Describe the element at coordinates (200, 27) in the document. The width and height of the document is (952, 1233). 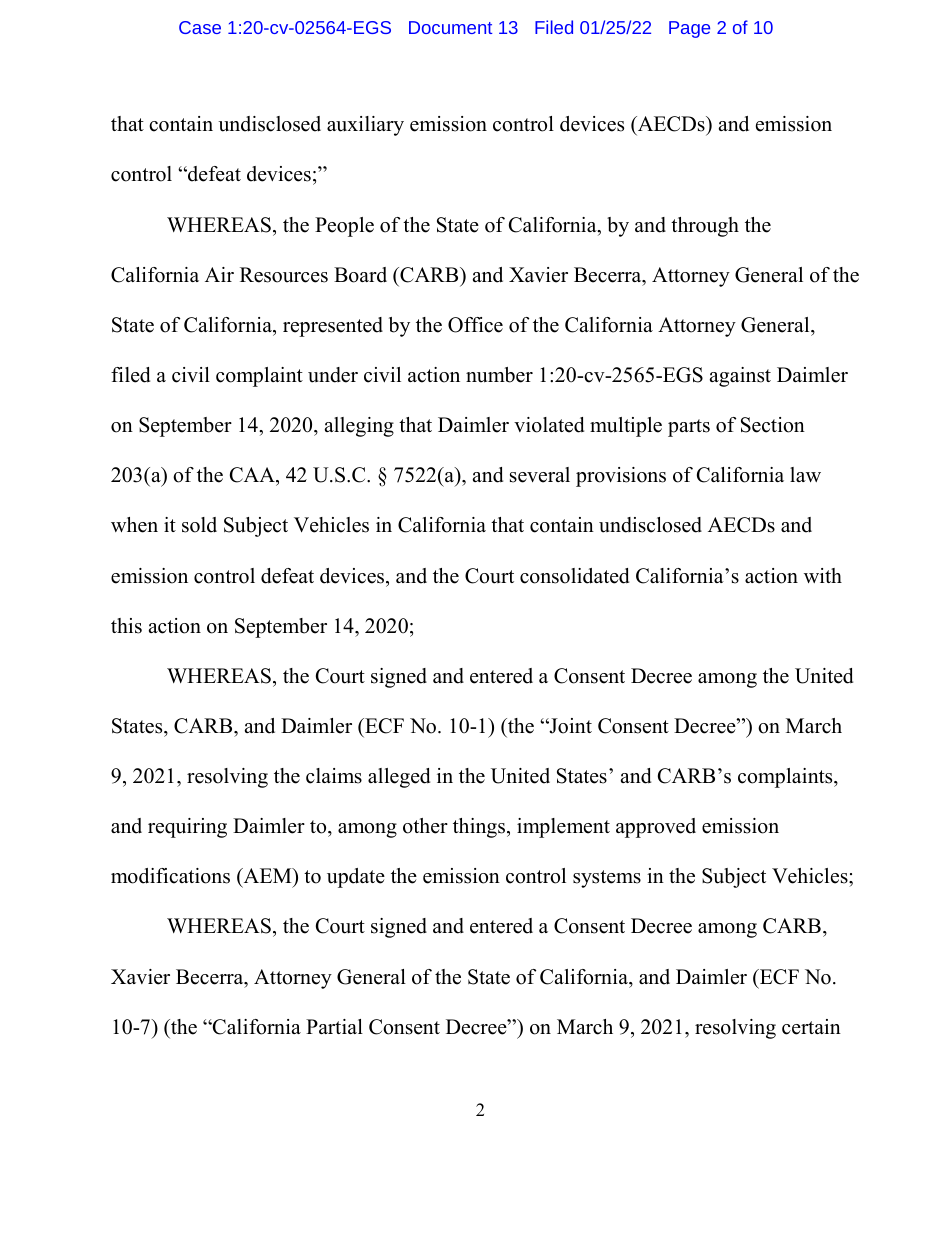
I see `Case` at that location.
